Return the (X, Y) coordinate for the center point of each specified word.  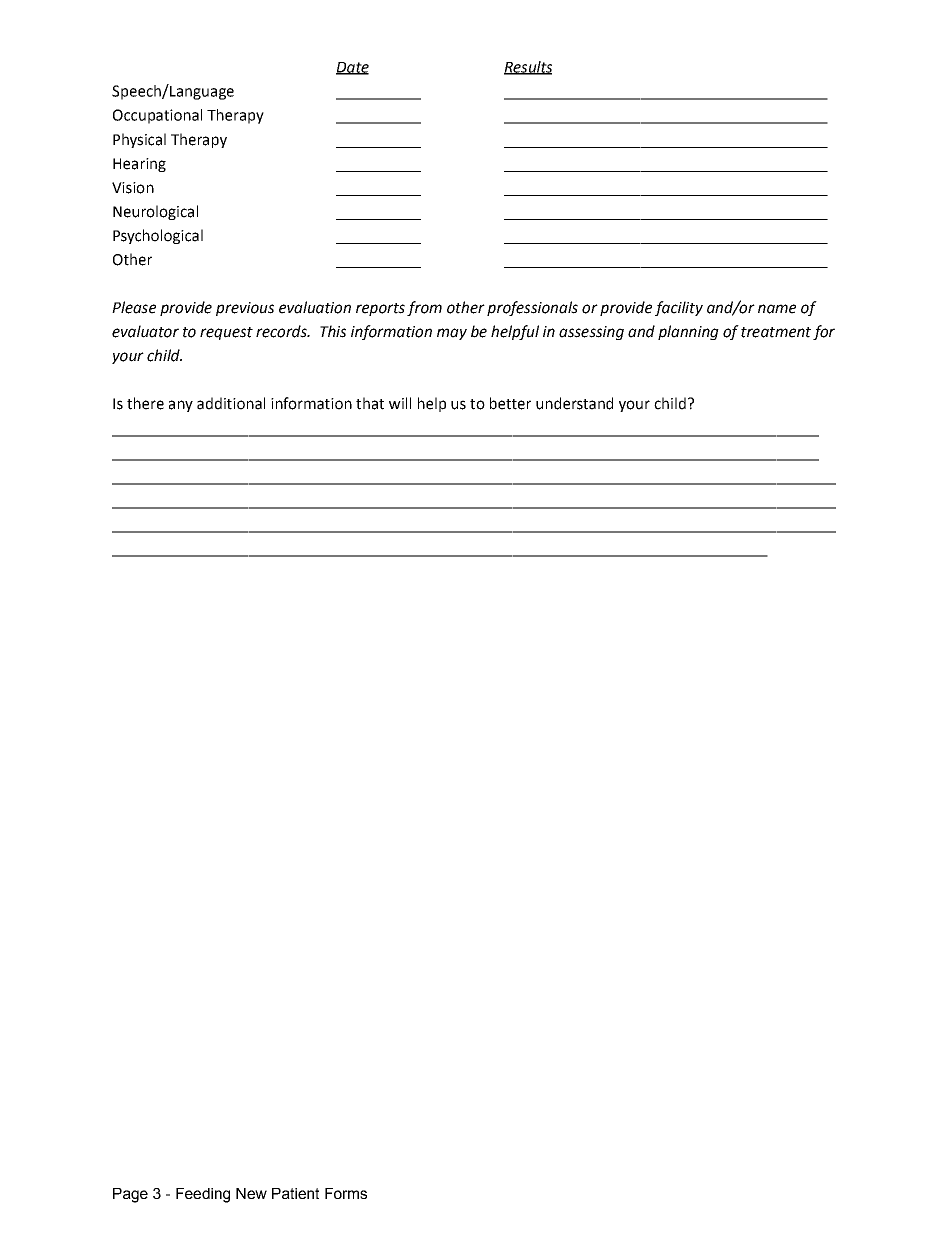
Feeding (203, 1195)
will (400, 403)
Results (528, 68)
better (510, 403)
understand (574, 403)
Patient (295, 1193)
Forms (346, 1193)
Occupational (157, 116)
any (181, 406)
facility (679, 308)
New (251, 1193)
